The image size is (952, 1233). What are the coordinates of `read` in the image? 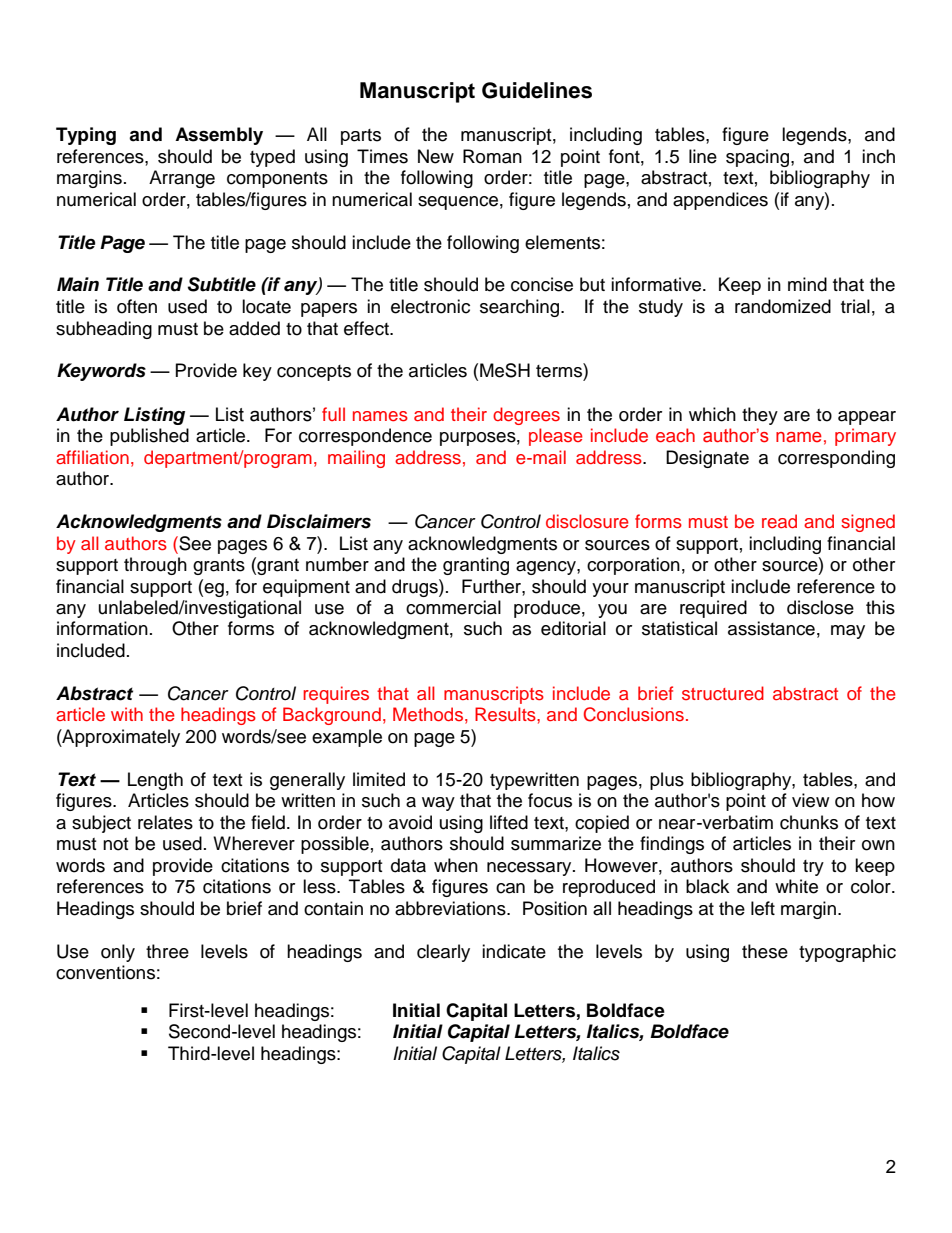 It's located at (779, 521).
